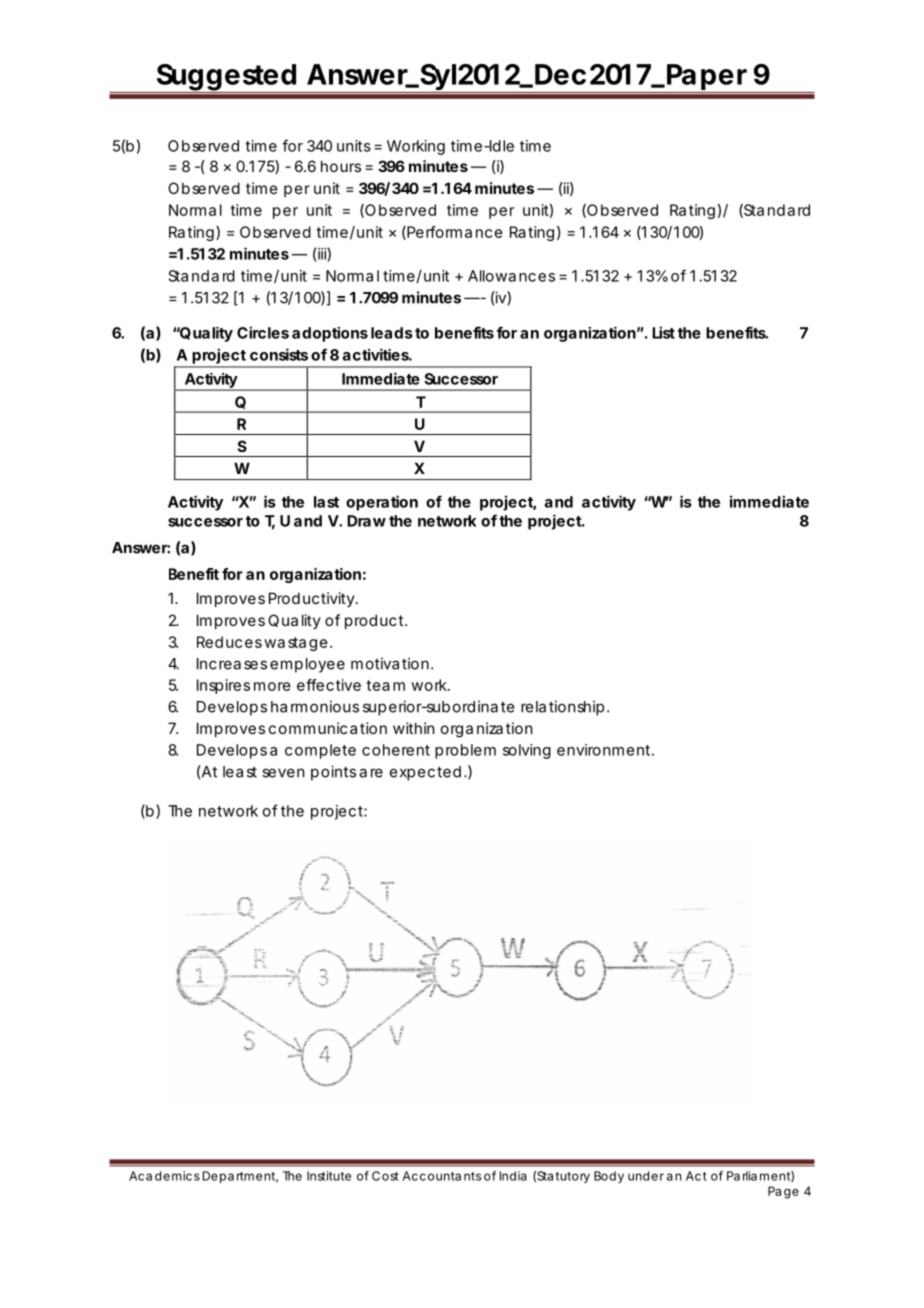 The image size is (924, 1308). Describe the element at coordinates (392, 333) in the screenshot. I see `leads` at that location.
